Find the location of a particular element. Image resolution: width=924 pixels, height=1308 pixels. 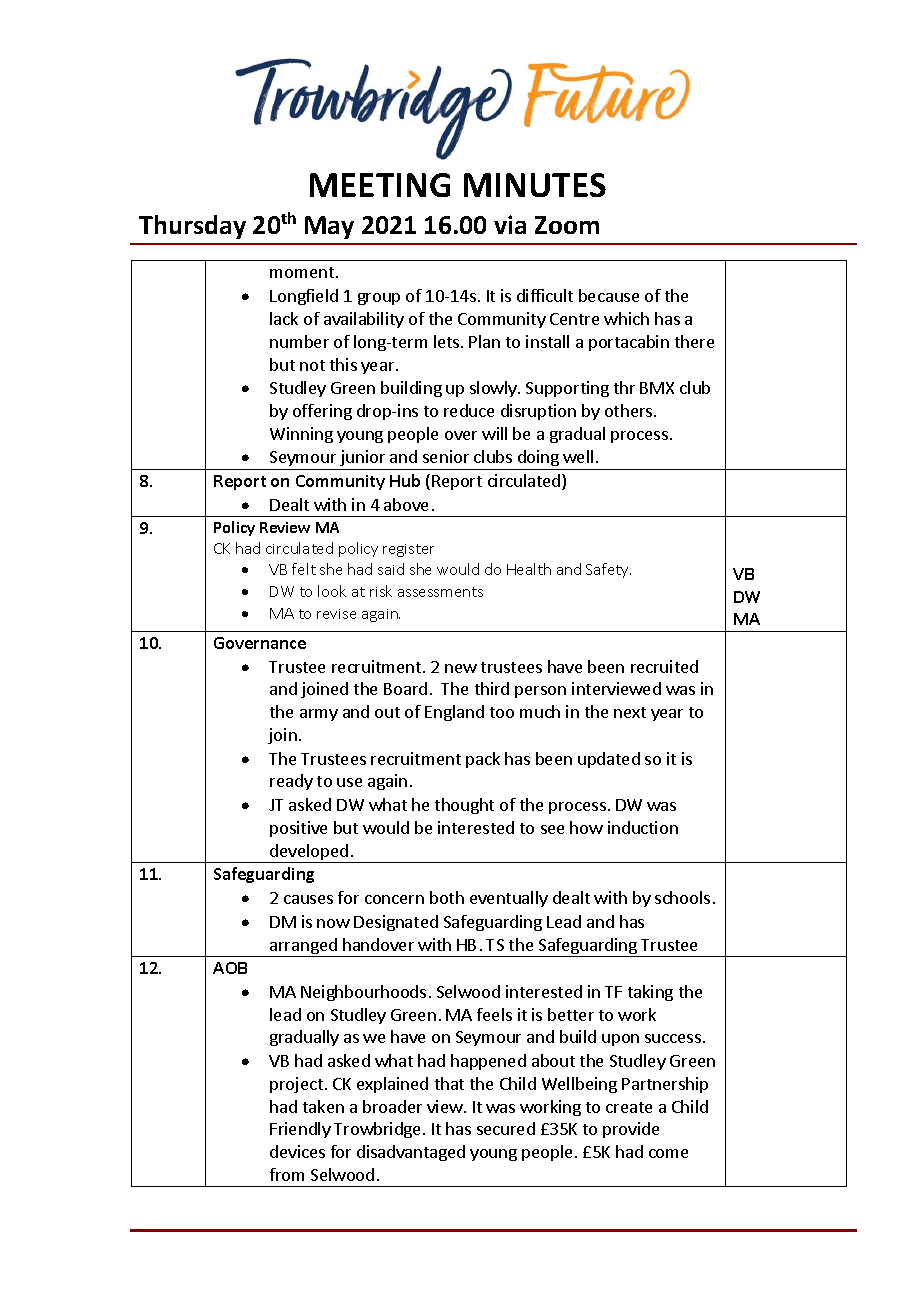

Safety is located at coordinates (608, 570).
